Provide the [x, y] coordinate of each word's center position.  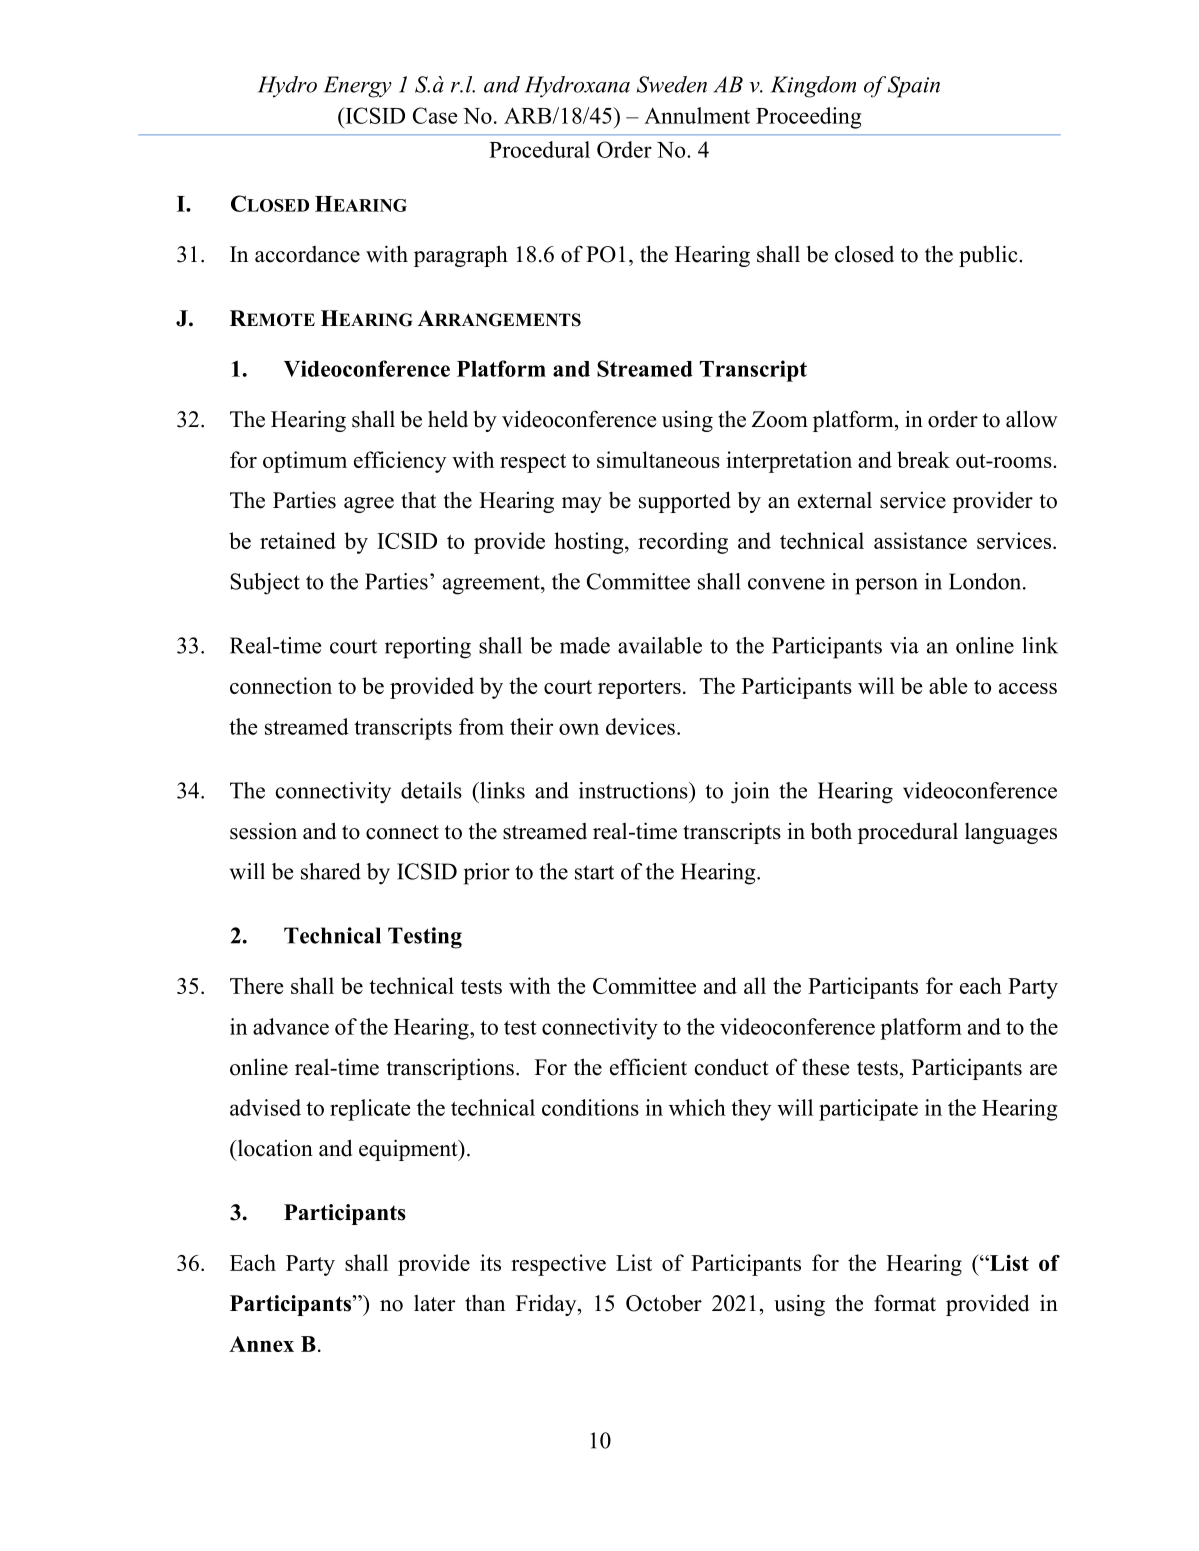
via [904, 645]
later [434, 1303]
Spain [914, 87]
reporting [428, 648]
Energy [358, 87]
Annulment [697, 115]
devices [640, 726]
